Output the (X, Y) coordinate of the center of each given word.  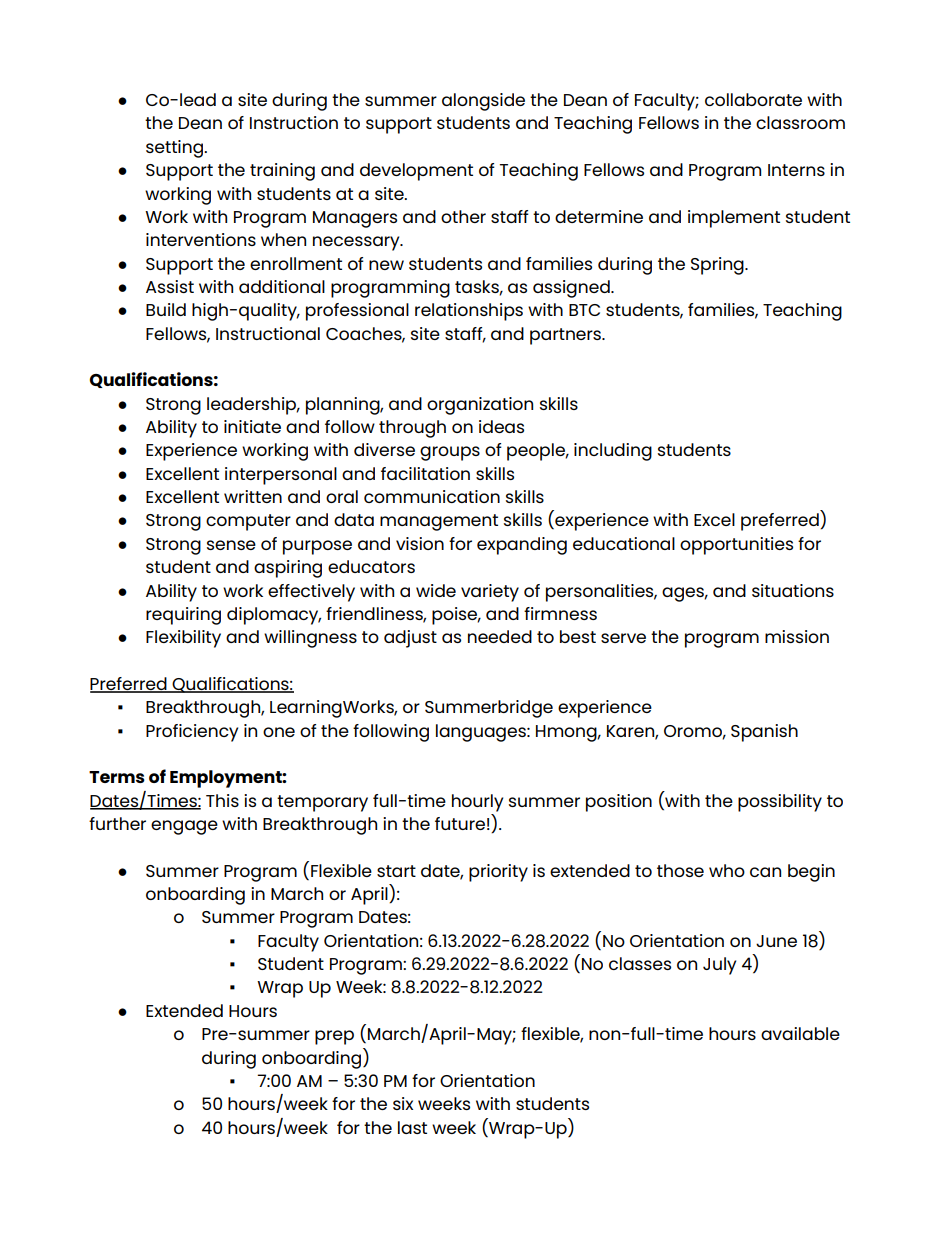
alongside (483, 102)
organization (480, 406)
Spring (718, 266)
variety (490, 593)
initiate (252, 426)
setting (175, 149)
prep (334, 1037)
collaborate (753, 99)
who (727, 870)
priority (498, 873)
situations (793, 590)
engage (184, 827)
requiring (183, 616)
